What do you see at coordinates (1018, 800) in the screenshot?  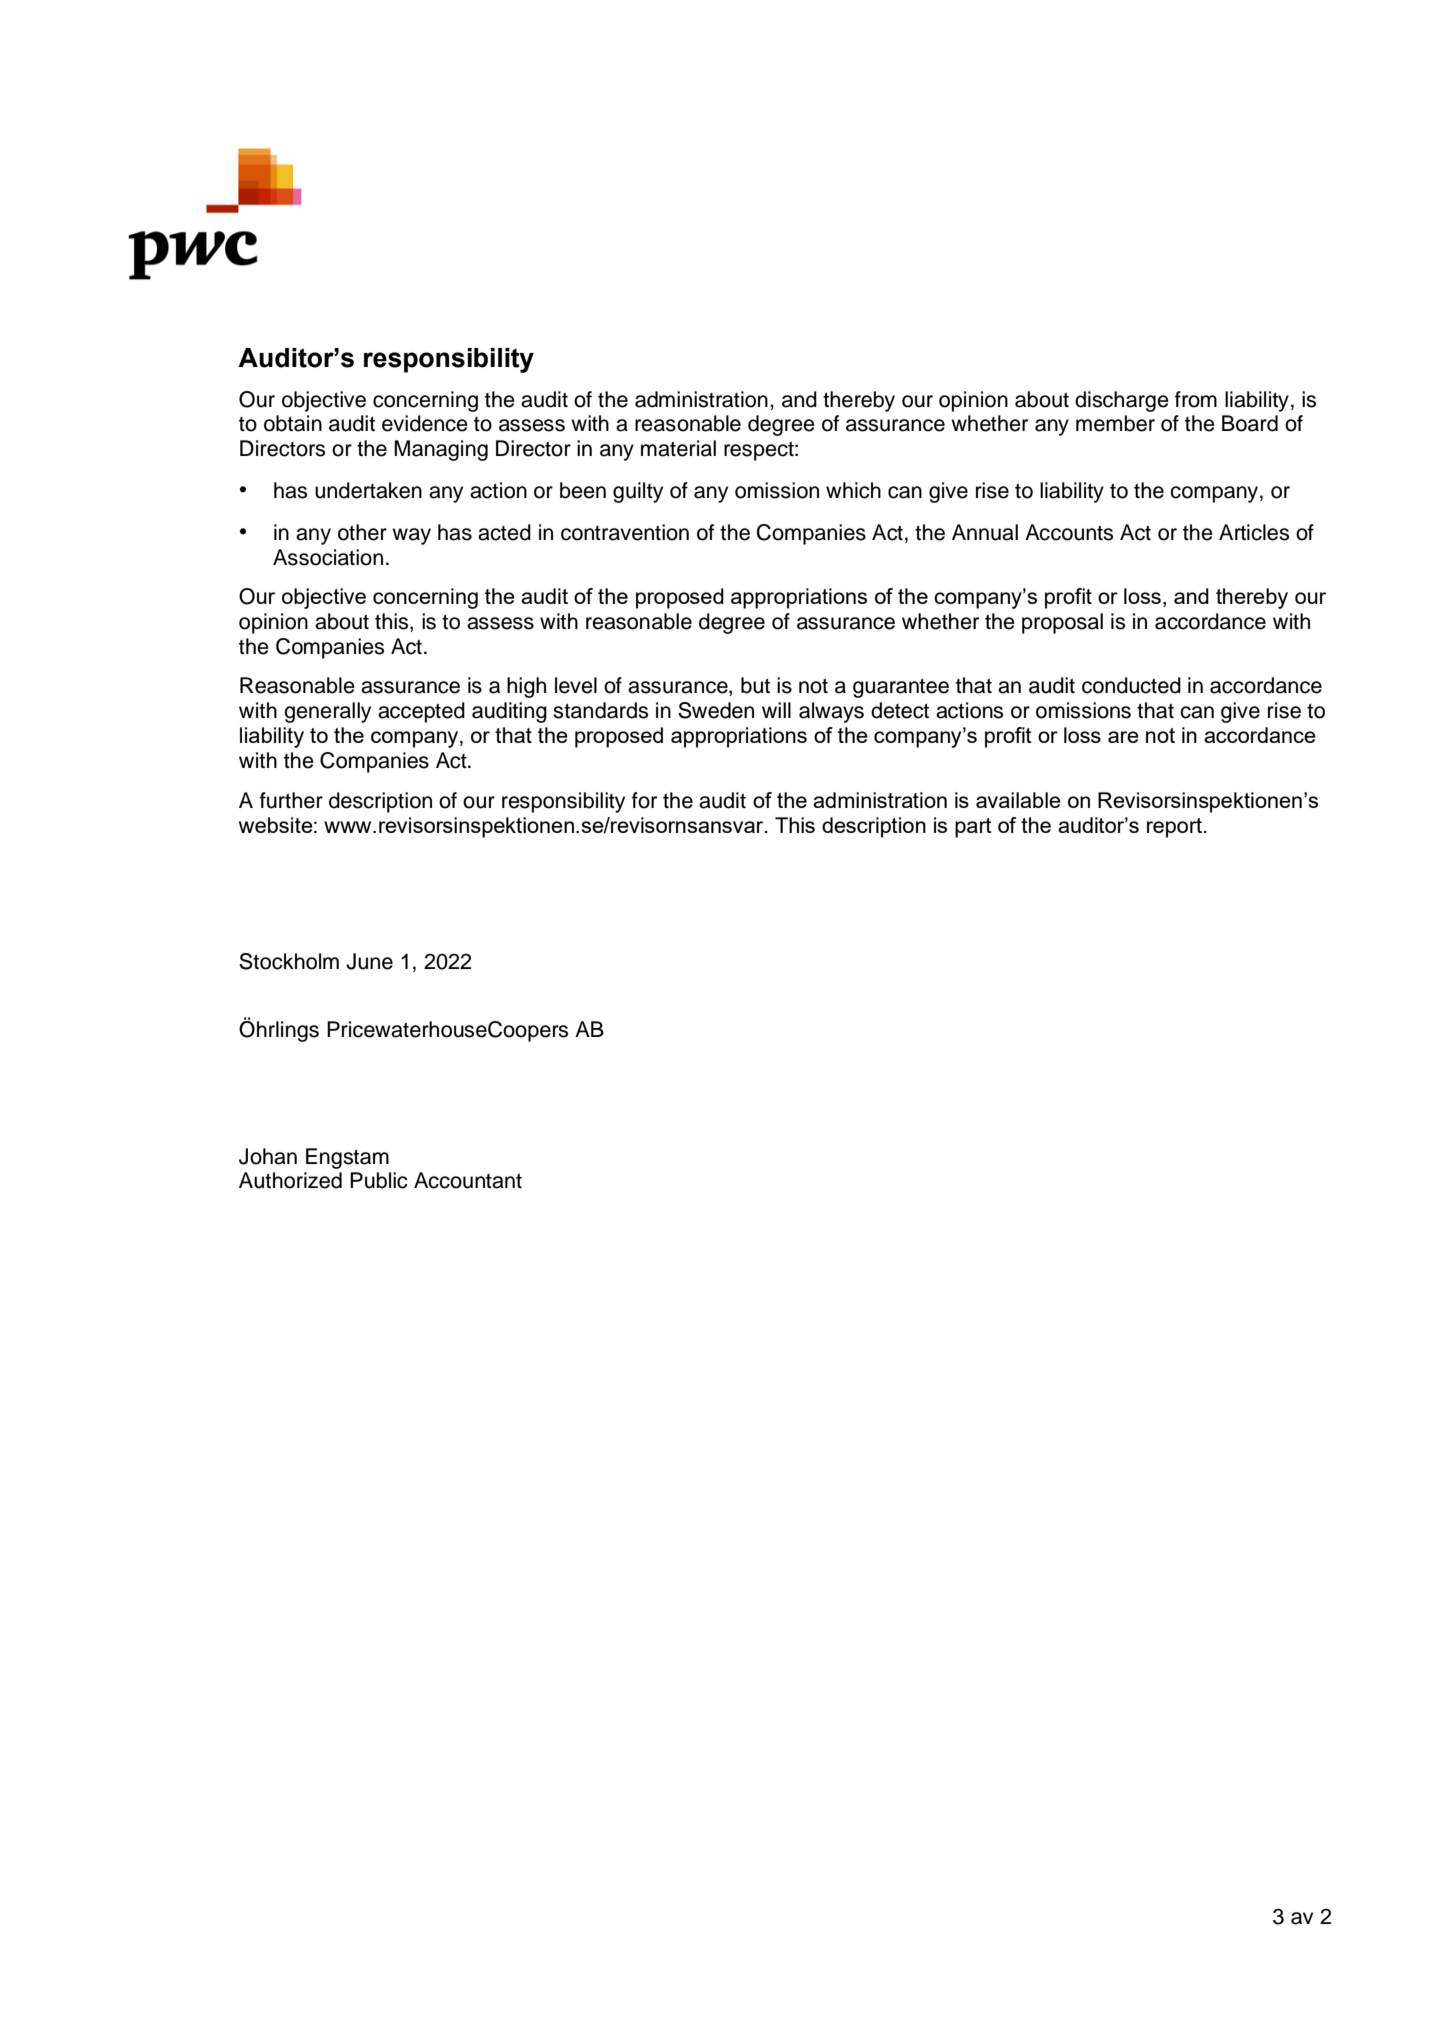 I see `available` at bounding box center [1018, 800].
